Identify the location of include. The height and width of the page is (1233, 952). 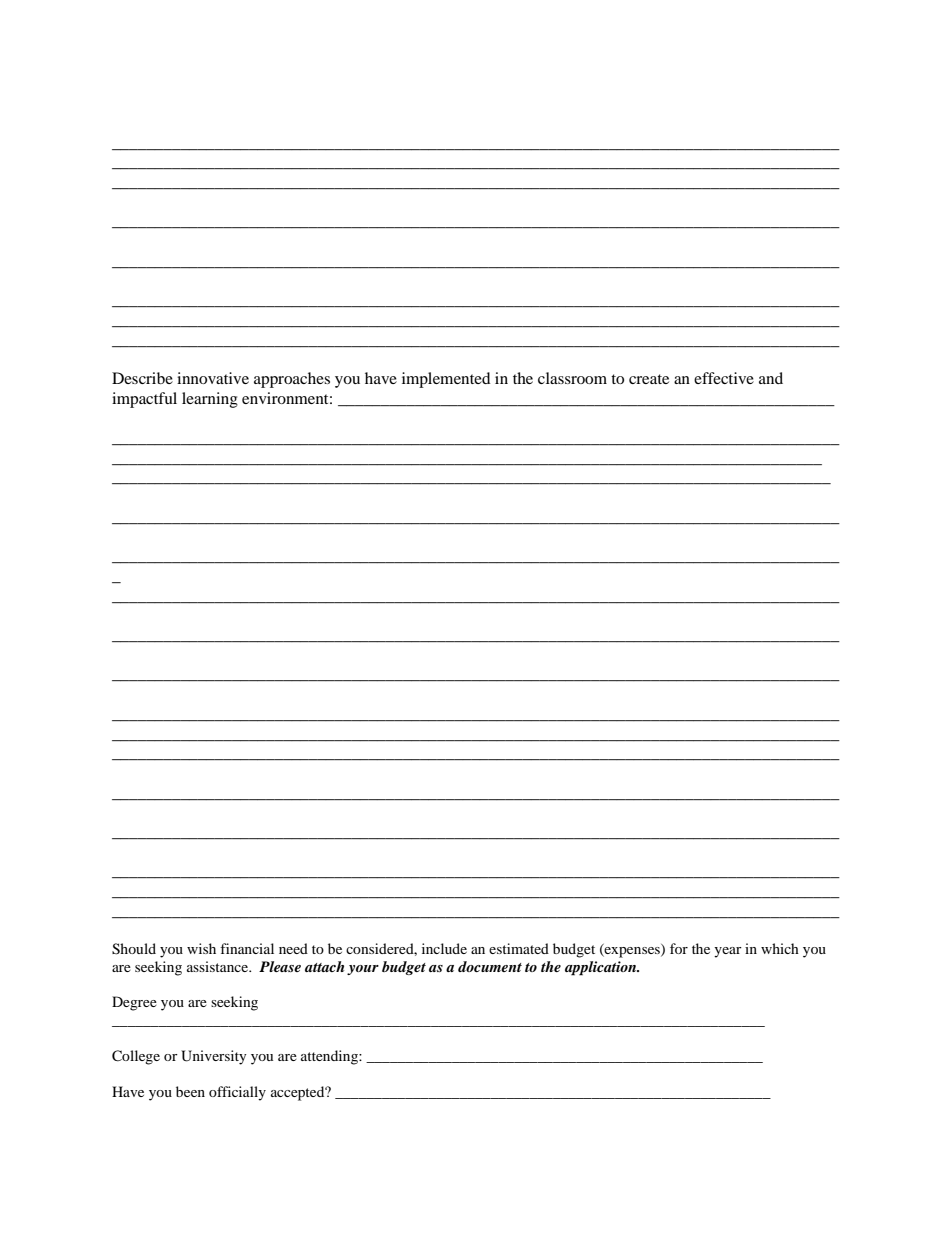
(444, 948).
